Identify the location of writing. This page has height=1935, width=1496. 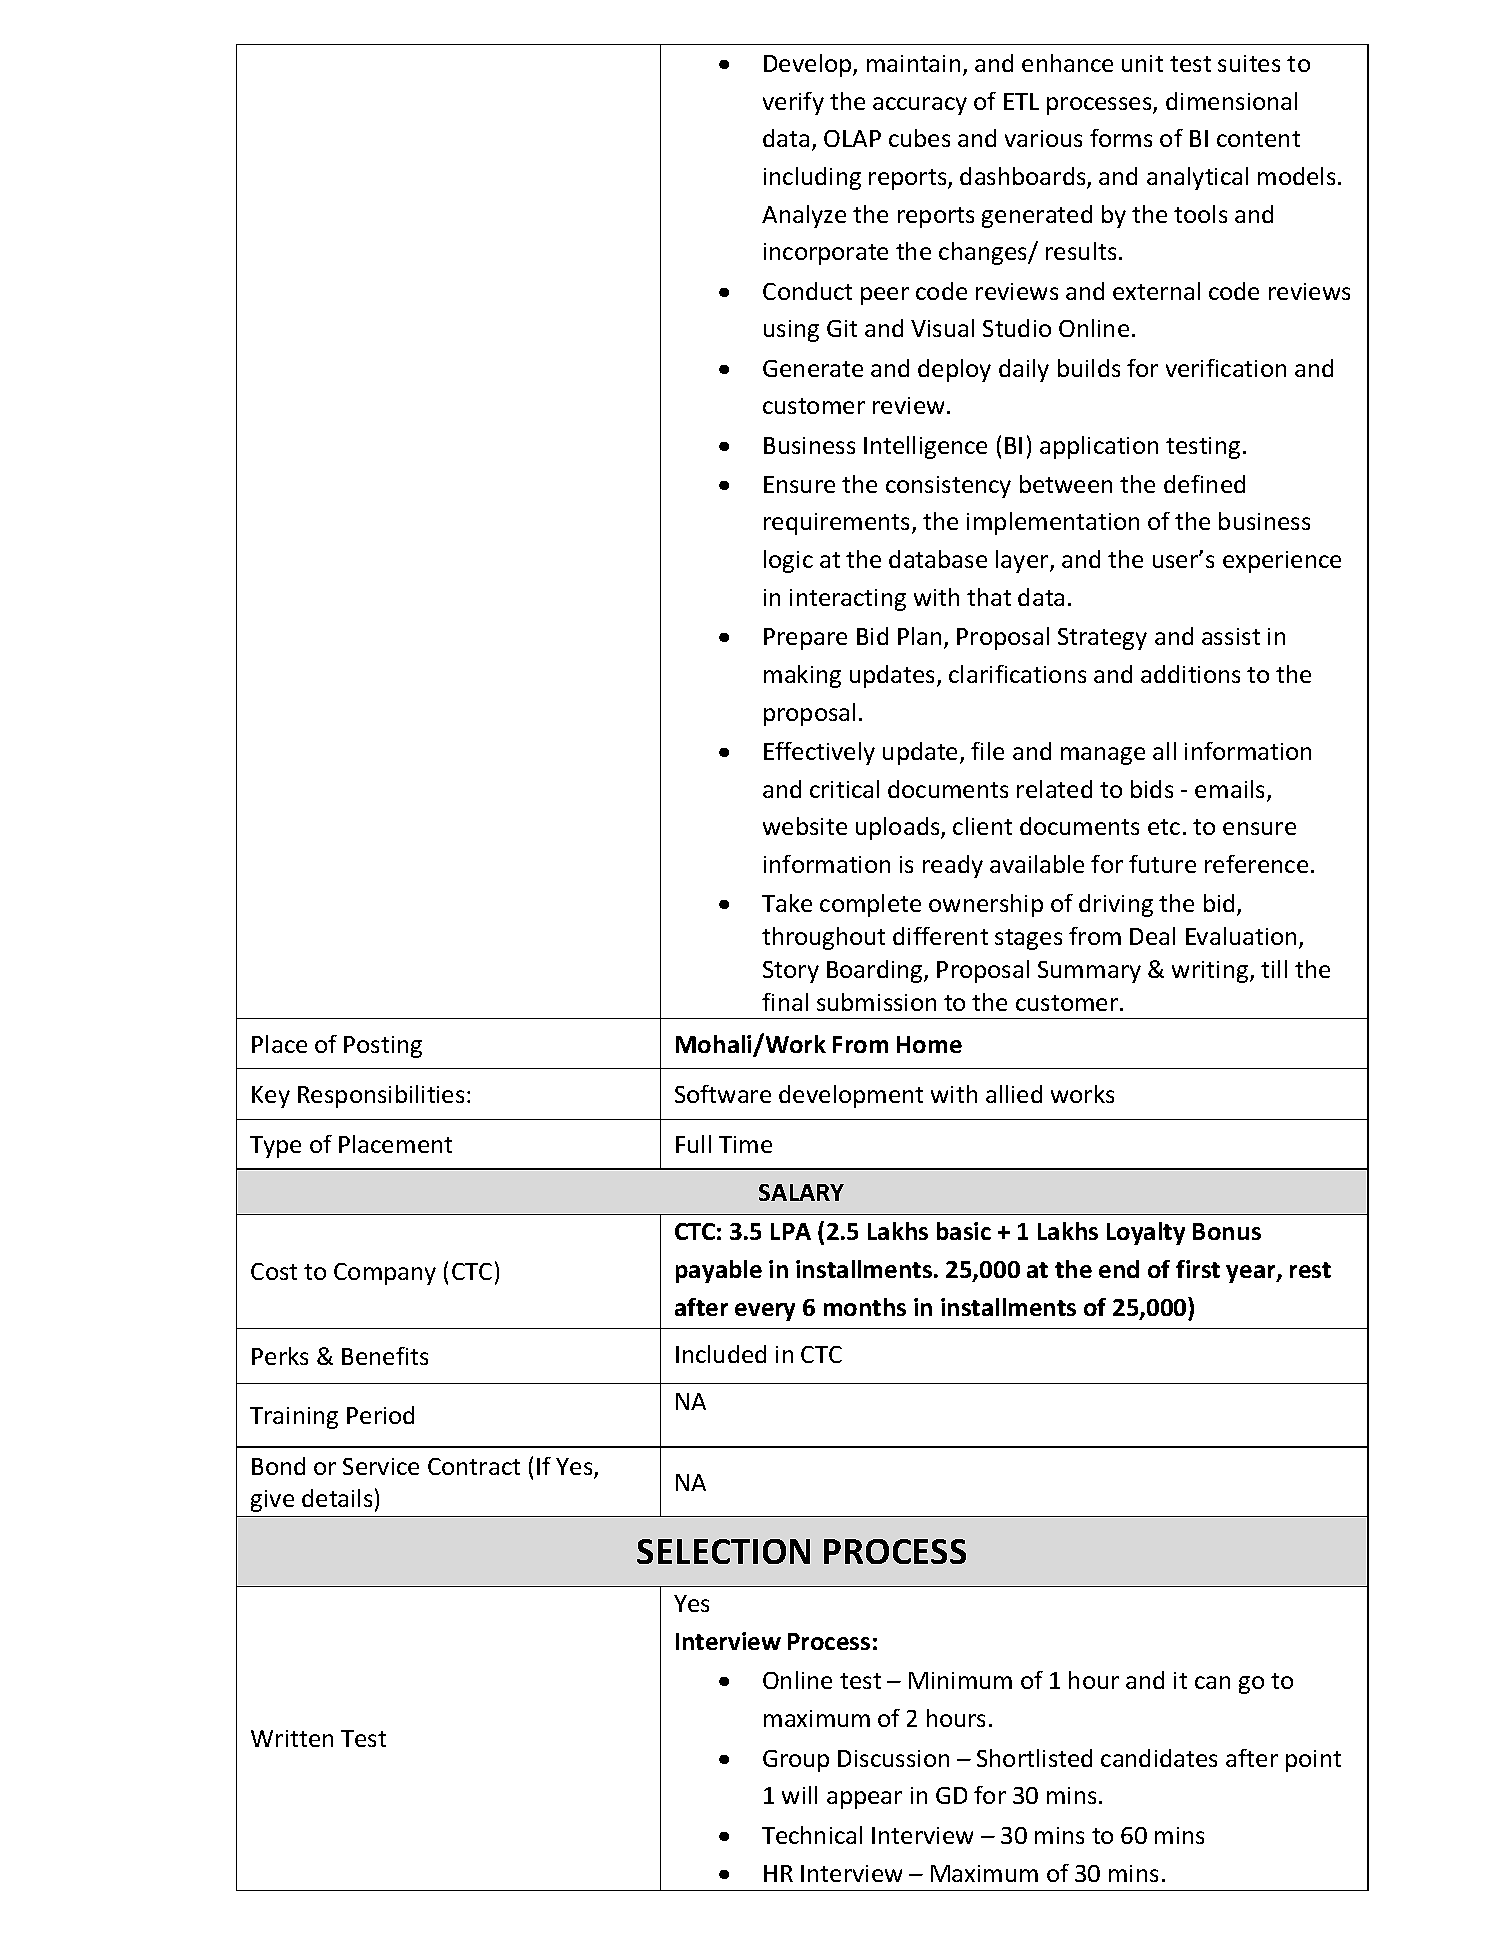
(1211, 972).
